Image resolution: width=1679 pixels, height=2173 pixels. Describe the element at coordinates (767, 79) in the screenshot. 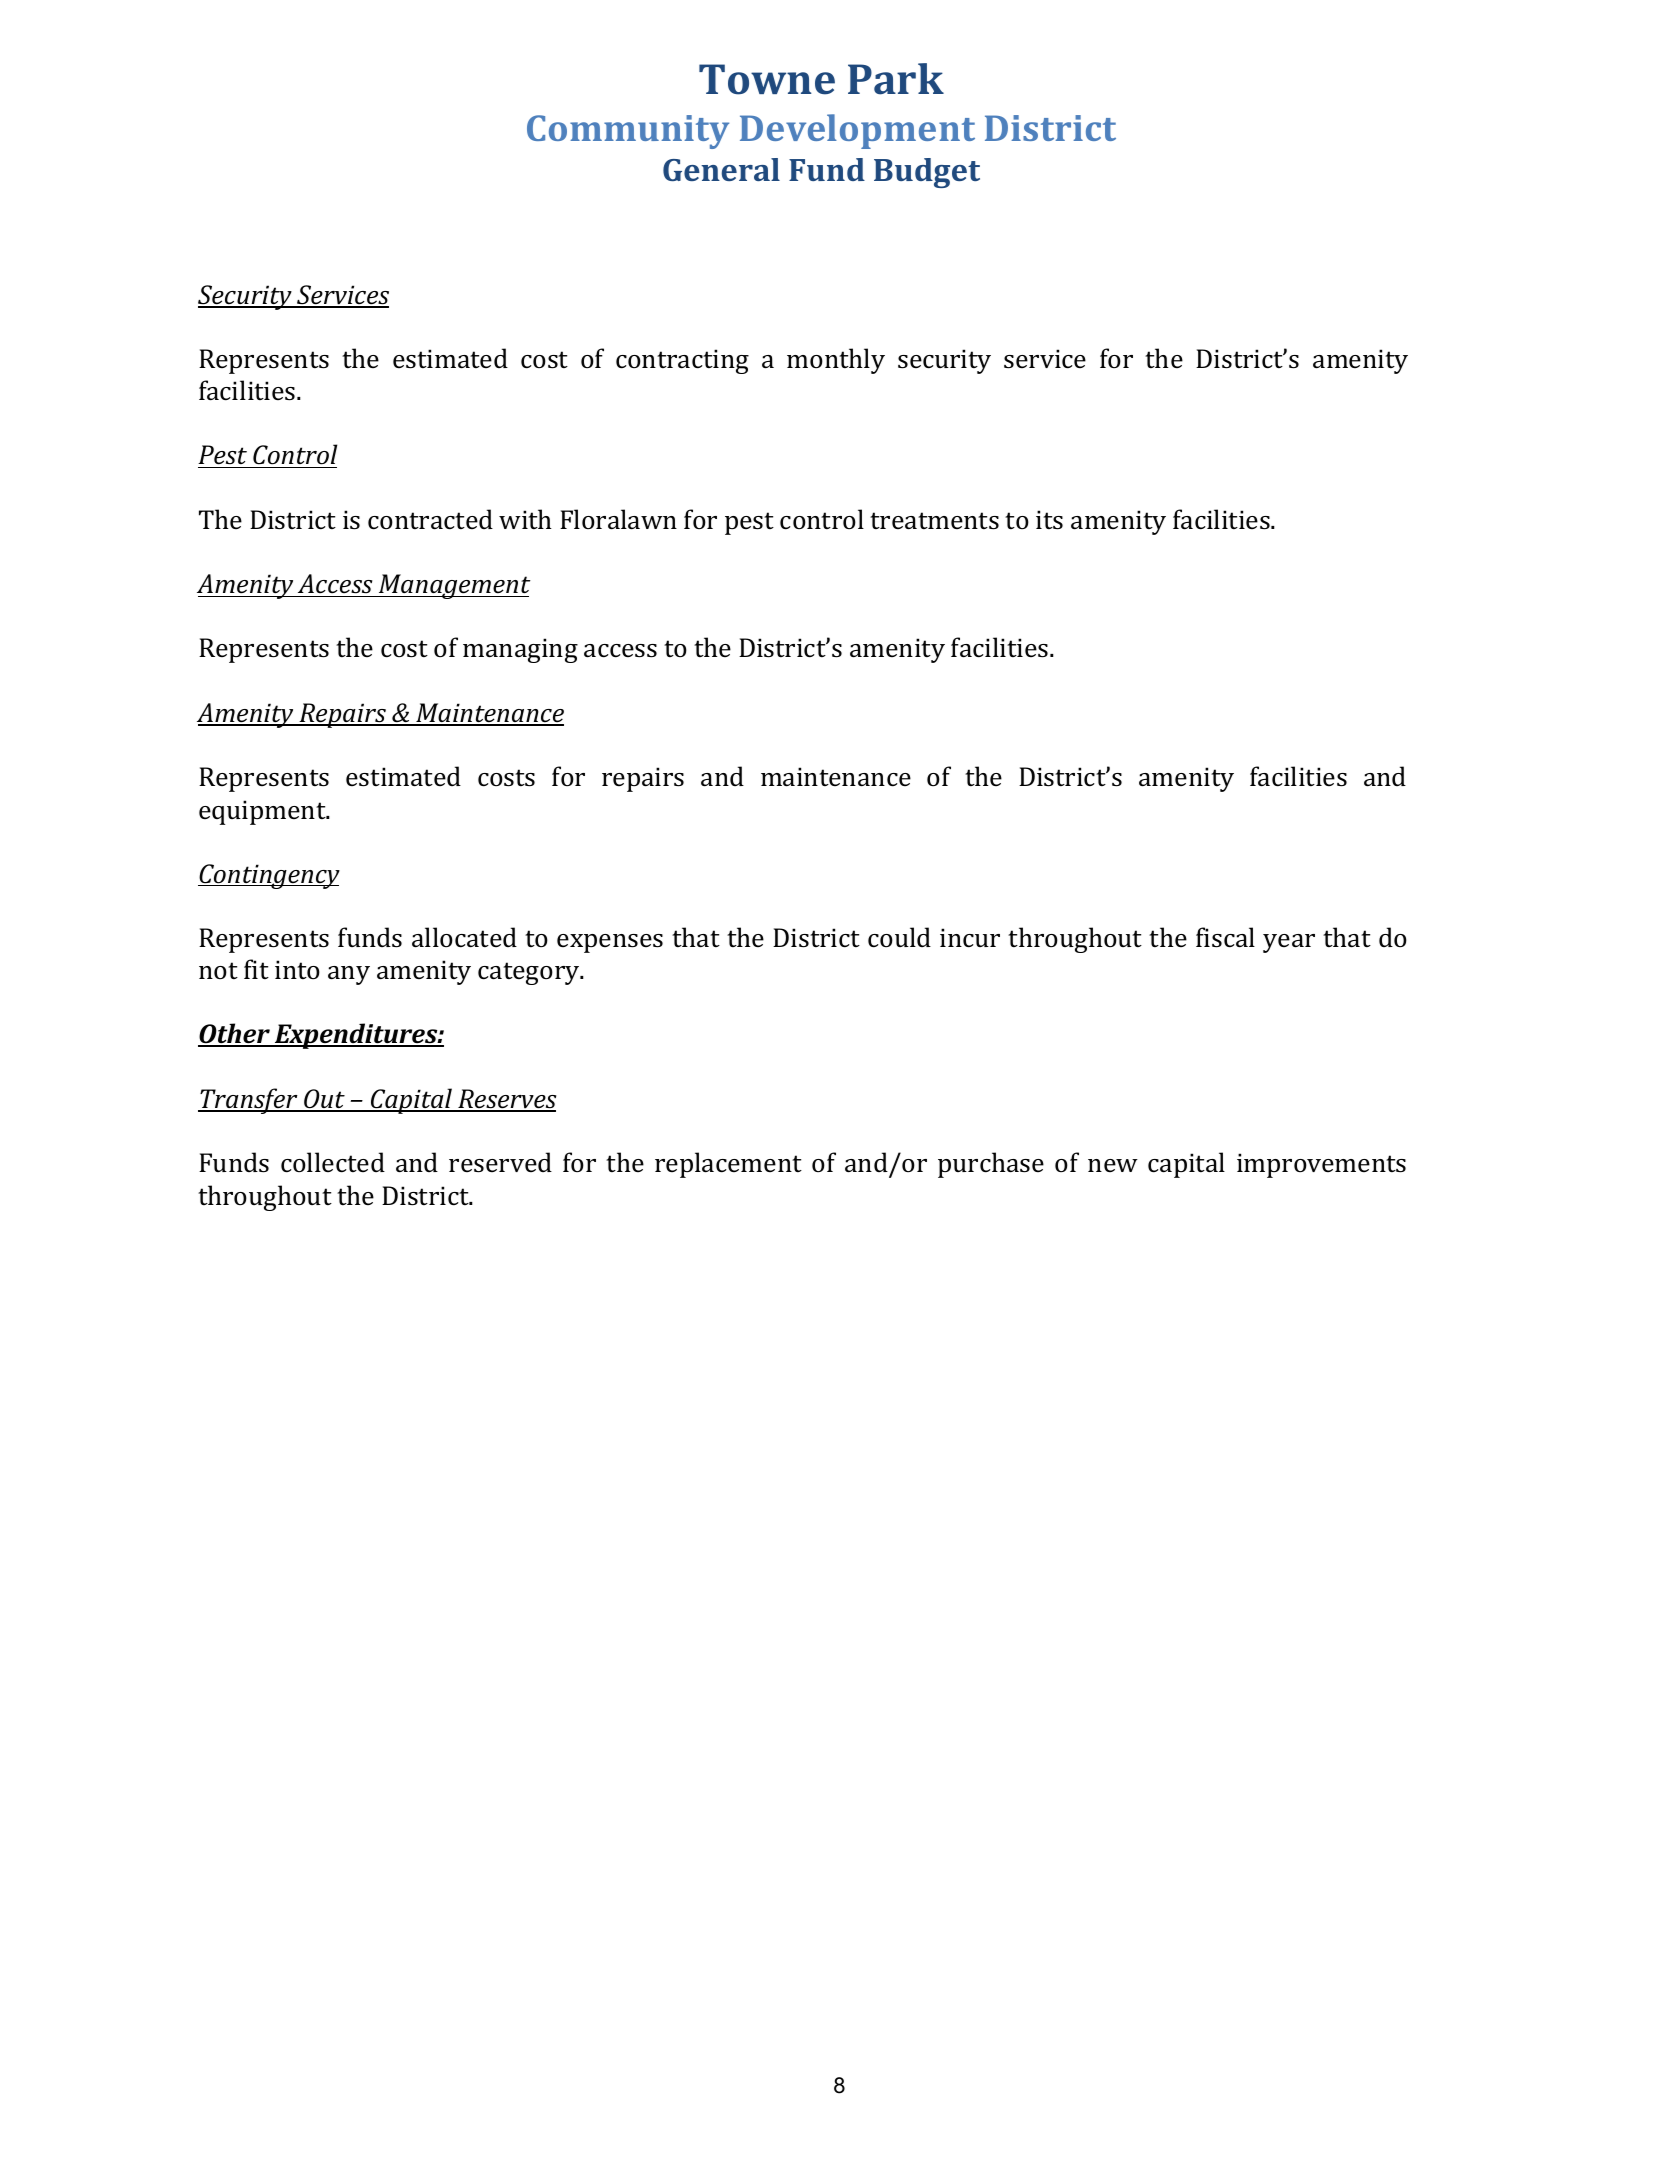

I see `Towne` at that location.
